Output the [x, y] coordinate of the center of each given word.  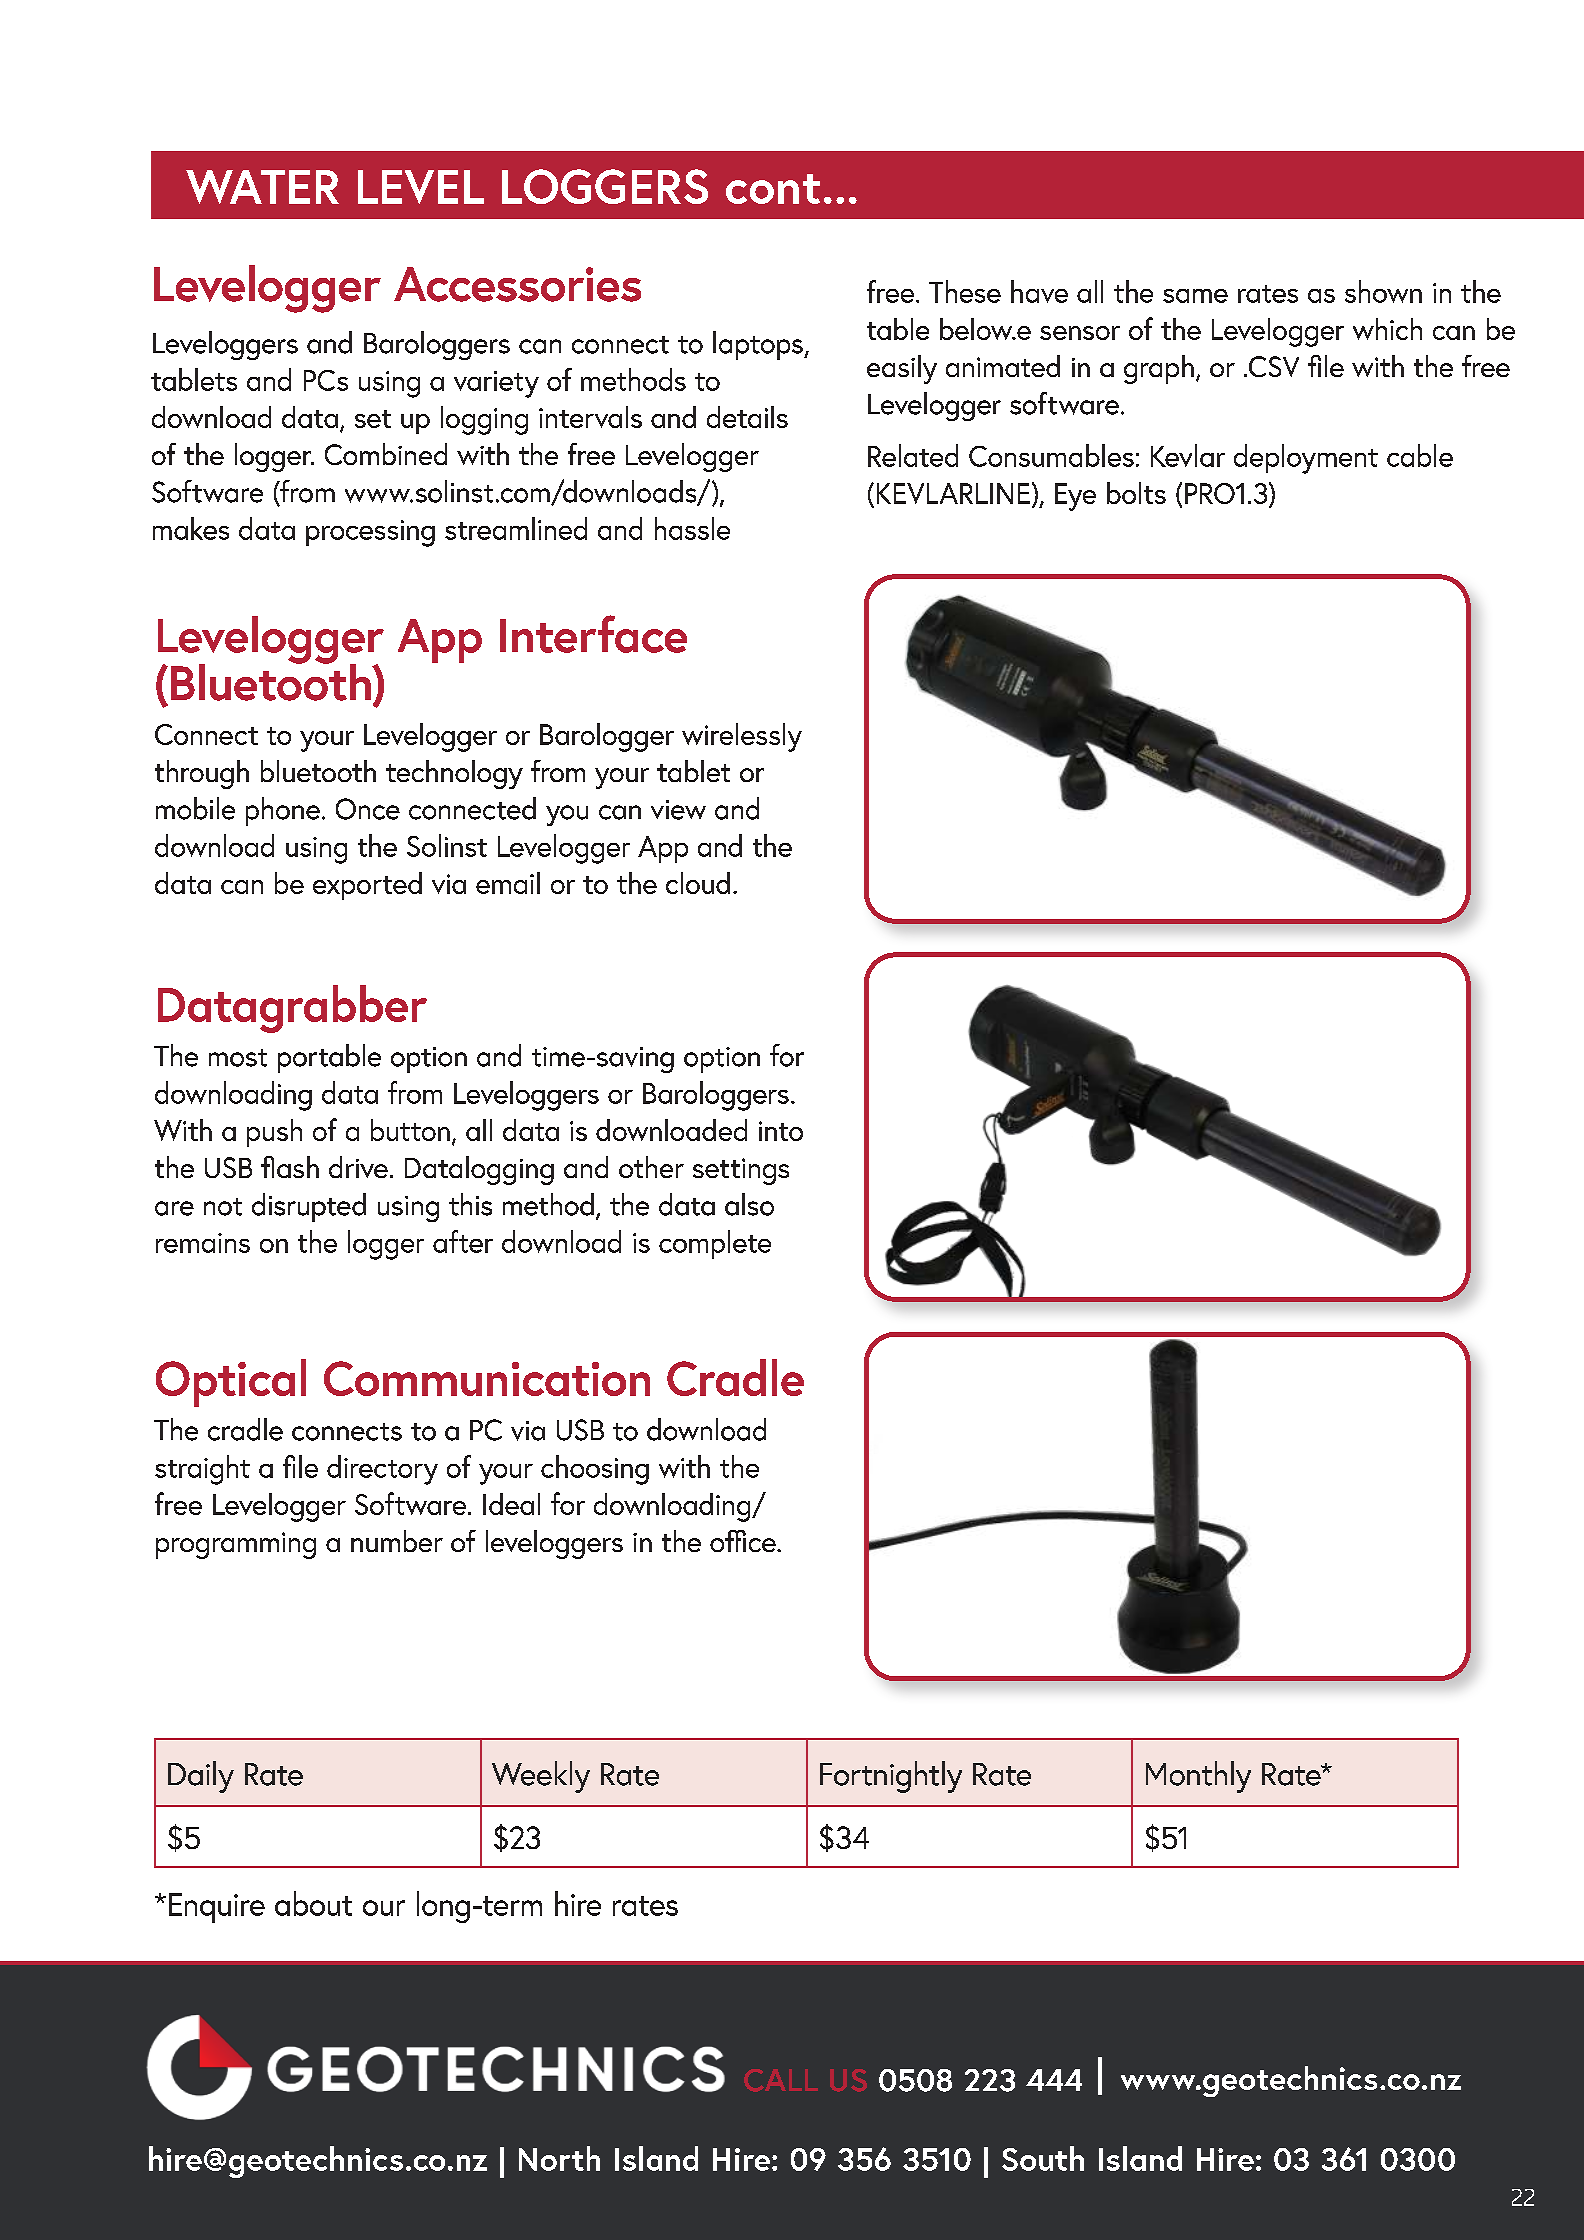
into [781, 1131]
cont [773, 189]
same [1195, 296]
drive [358, 1167]
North [559, 2158]
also [749, 1204]
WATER [262, 187]
